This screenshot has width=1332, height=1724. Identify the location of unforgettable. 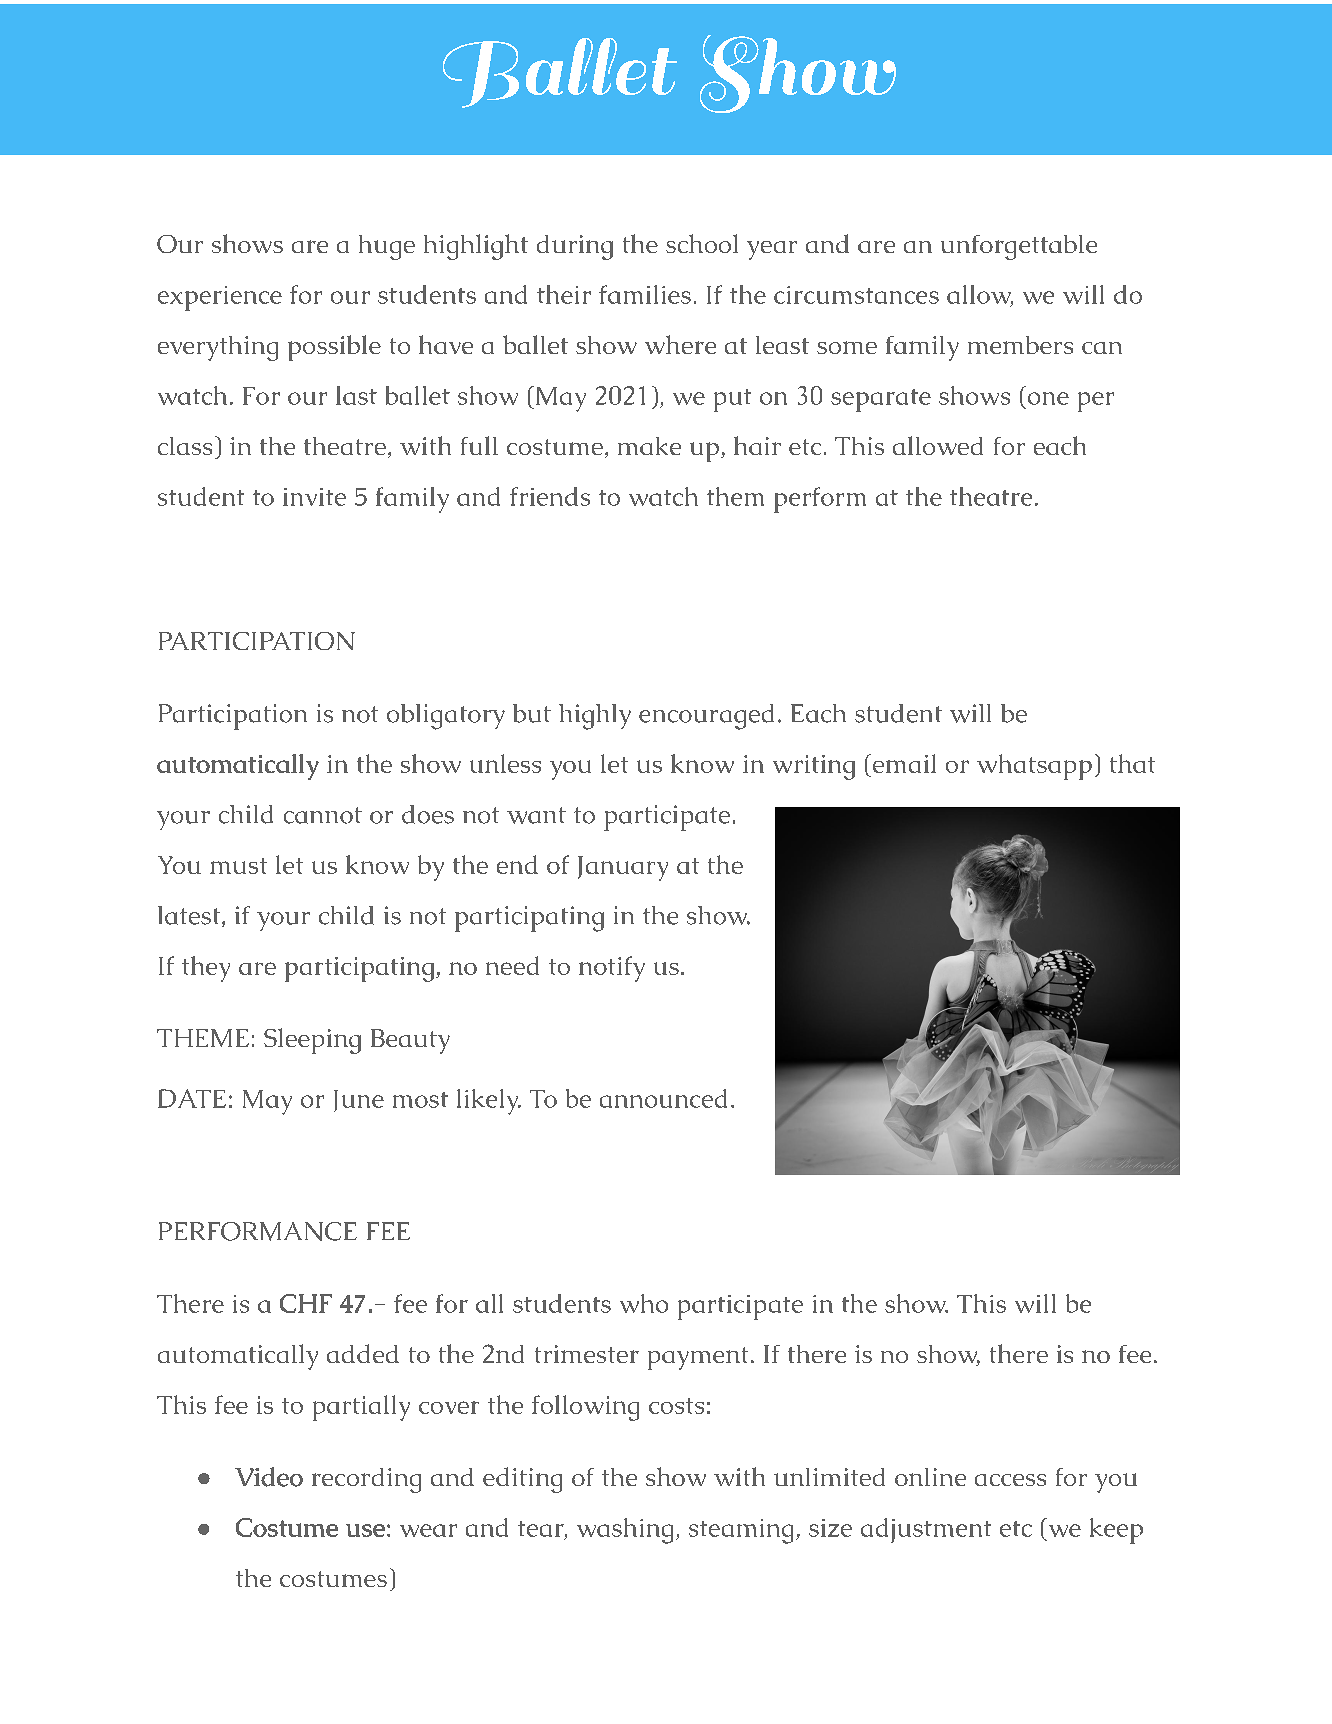
(1019, 247).
